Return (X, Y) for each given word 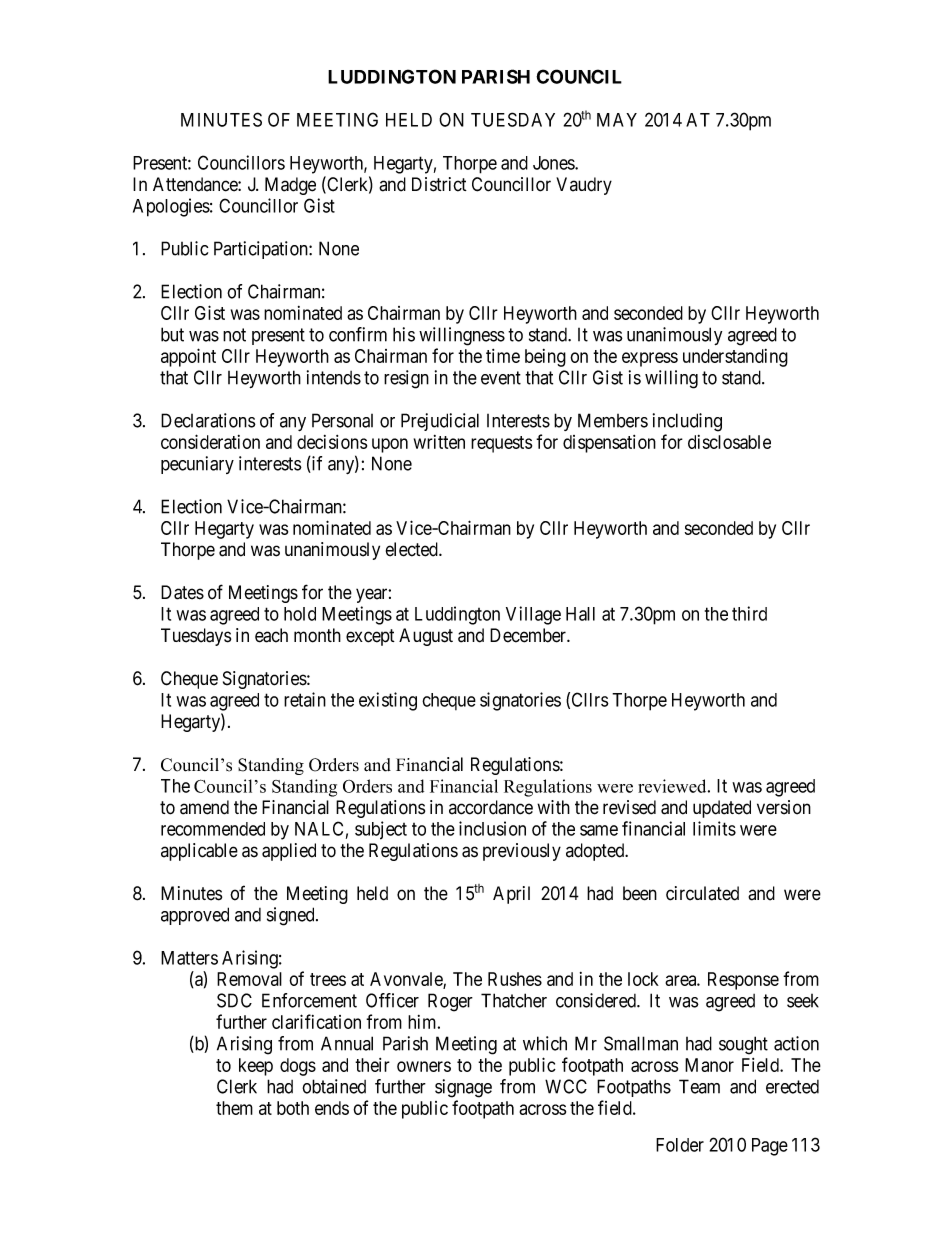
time (503, 356)
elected (413, 549)
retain (305, 699)
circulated (702, 893)
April (511, 895)
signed (292, 916)
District (439, 184)
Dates (182, 592)
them (234, 1108)
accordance (491, 807)
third (749, 613)
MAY (617, 120)
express (650, 359)
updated (722, 809)
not (234, 335)
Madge (290, 186)
